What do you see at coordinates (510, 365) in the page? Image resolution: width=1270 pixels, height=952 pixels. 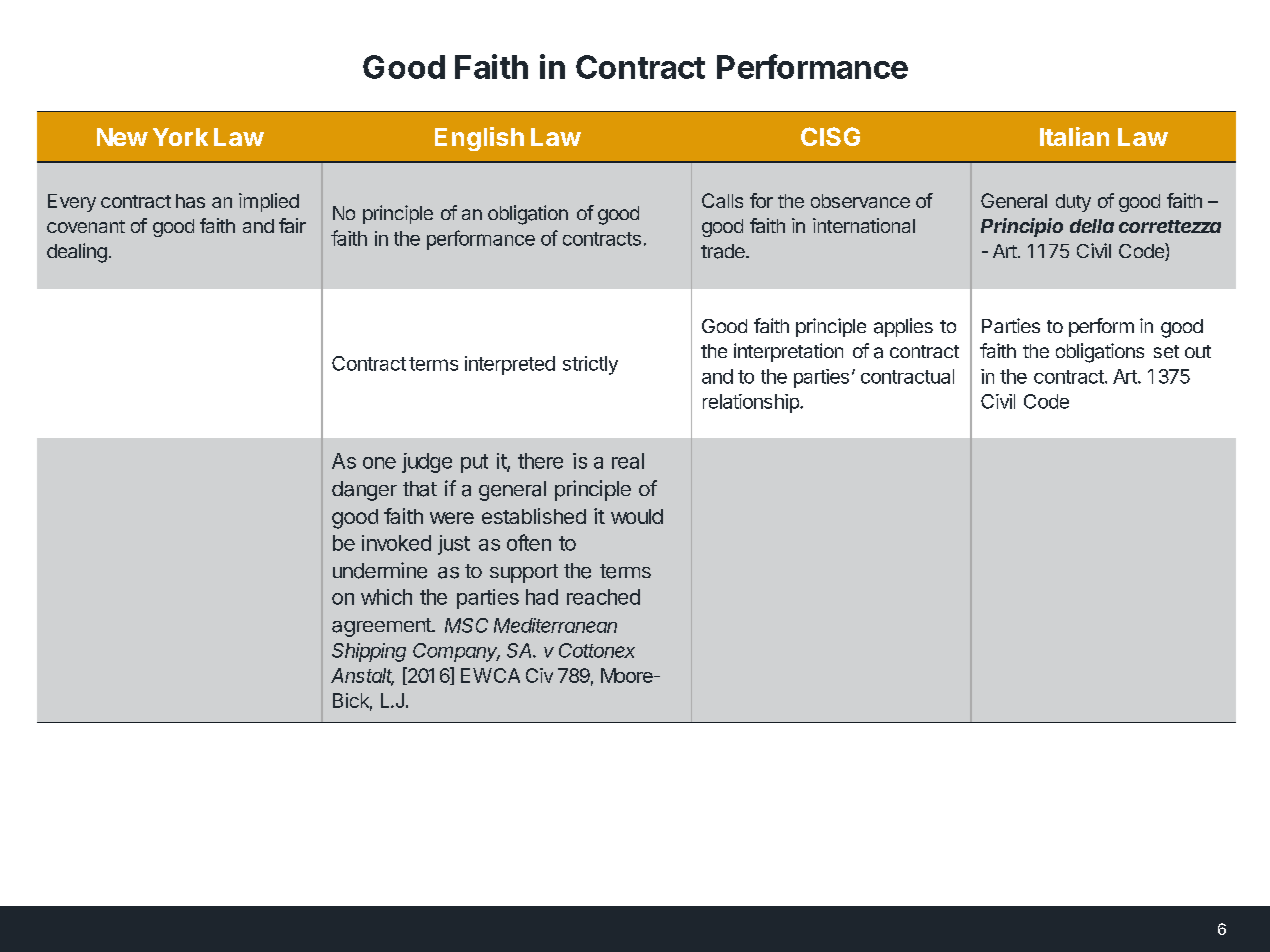 I see `interpreted` at bounding box center [510, 365].
